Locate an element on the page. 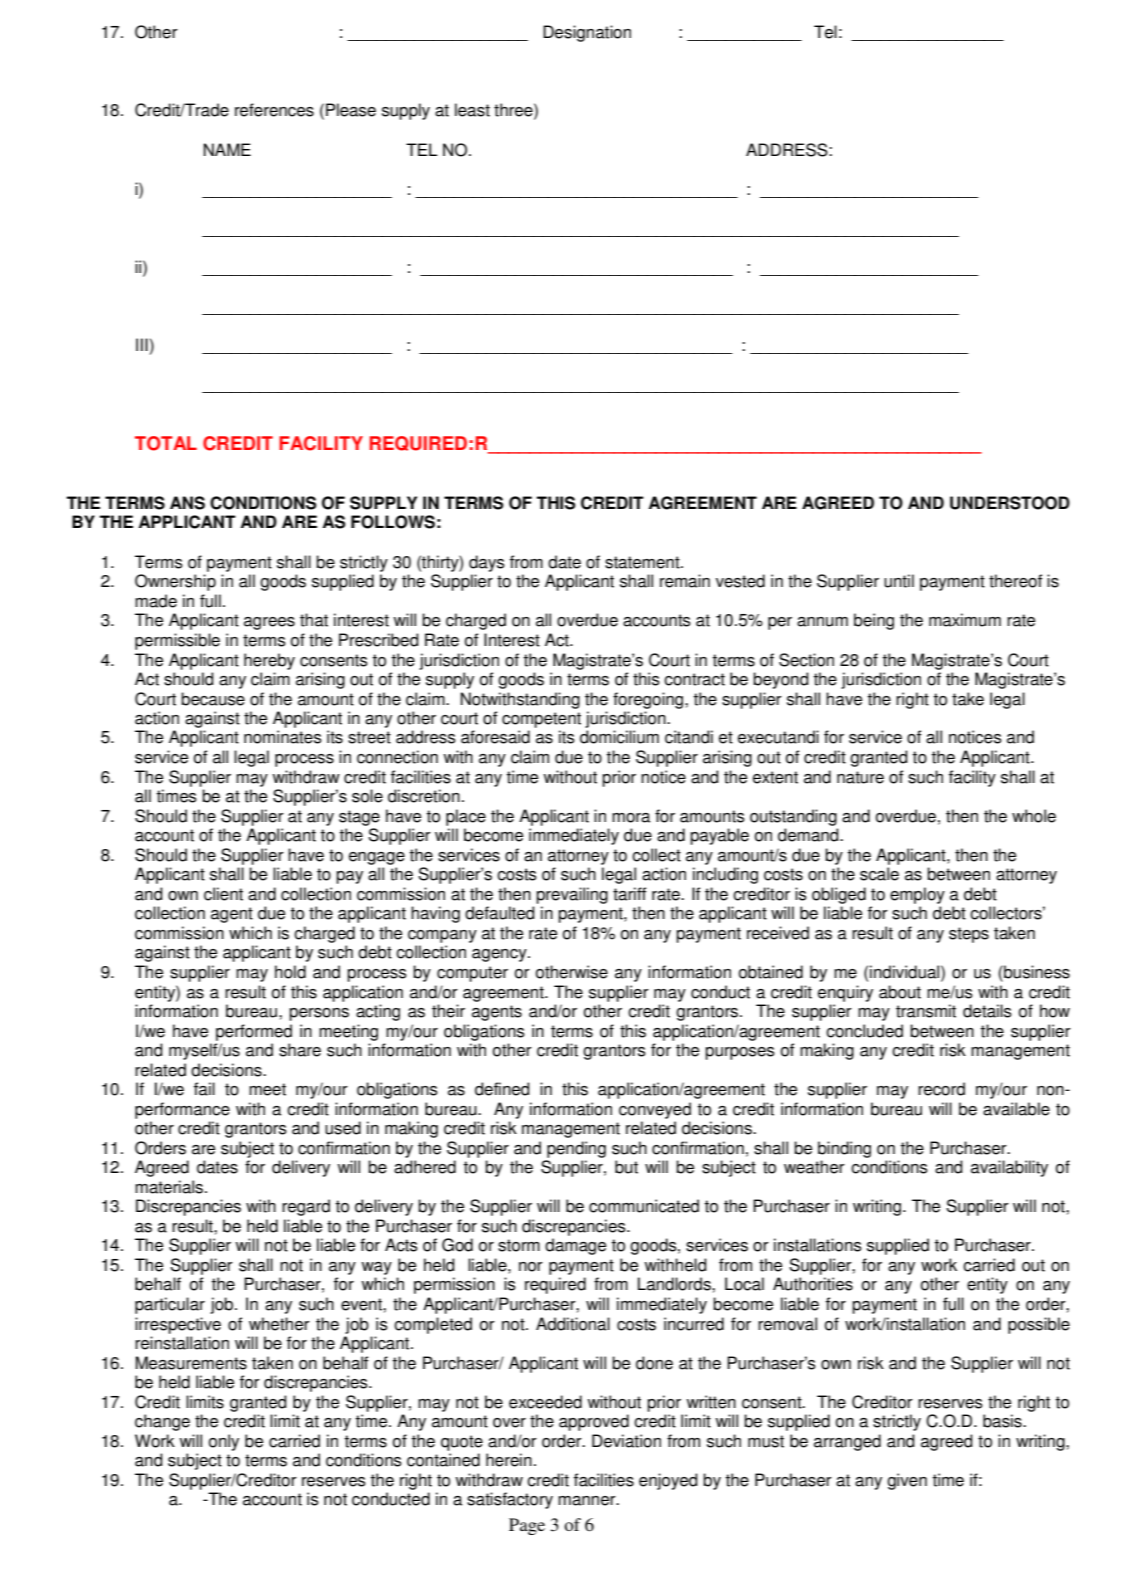  record is located at coordinates (941, 1089).
